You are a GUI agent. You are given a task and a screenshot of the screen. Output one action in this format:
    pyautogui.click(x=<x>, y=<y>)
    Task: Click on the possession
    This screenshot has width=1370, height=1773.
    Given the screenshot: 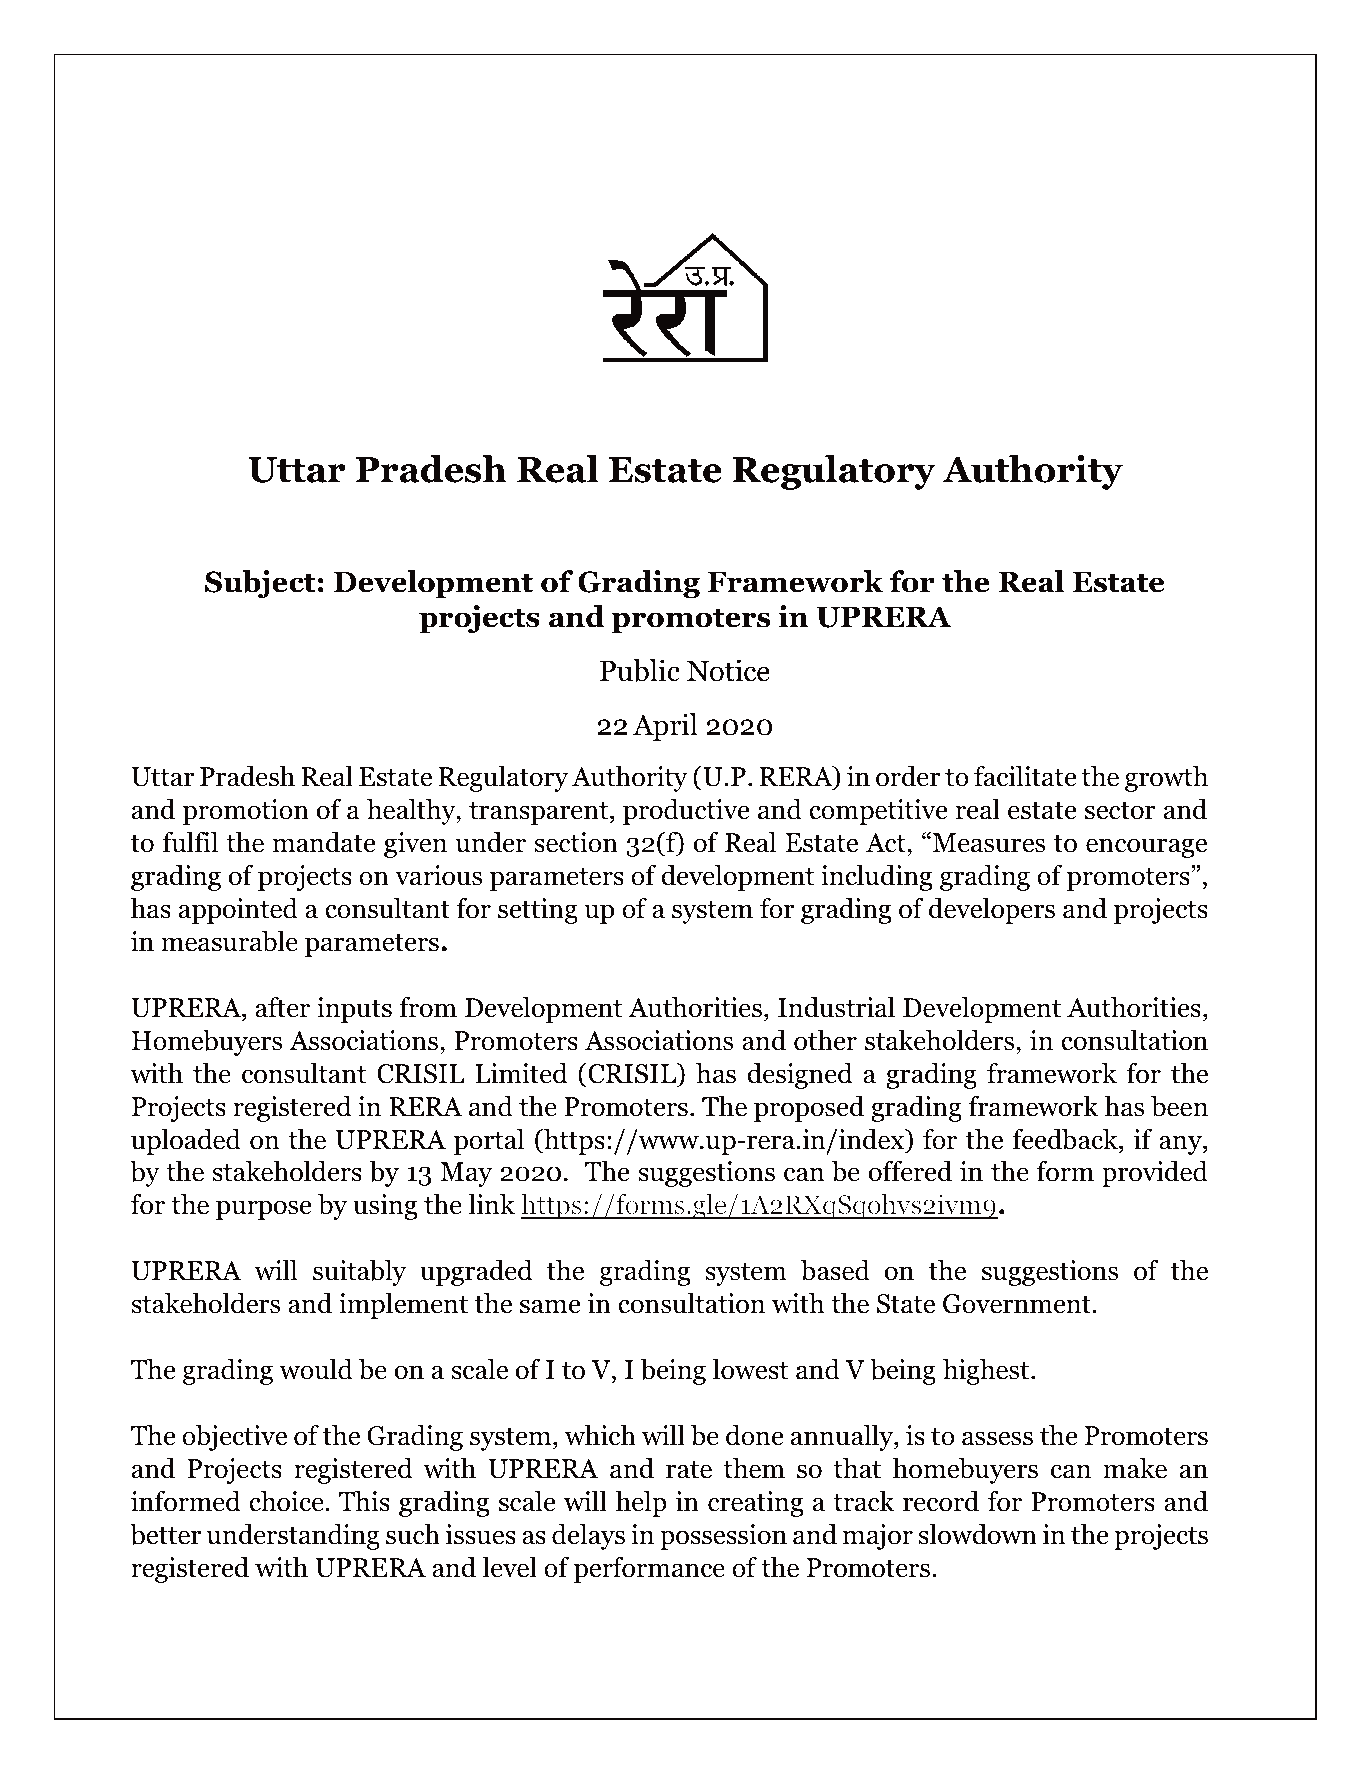 What is the action you would take?
    pyautogui.click(x=723, y=1537)
